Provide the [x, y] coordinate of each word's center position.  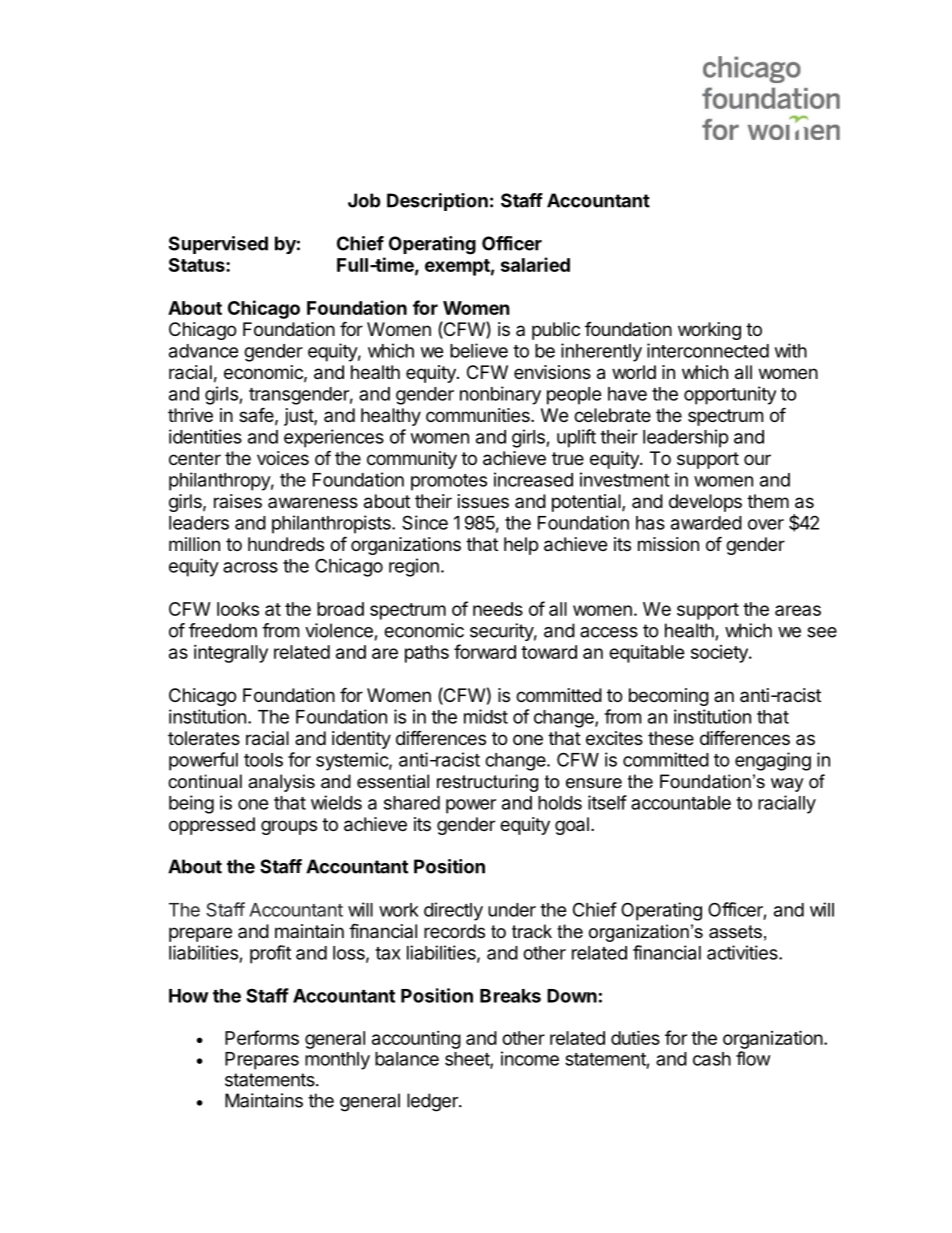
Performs [262, 1037]
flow [753, 1058]
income [530, 1058]
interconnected [708, 350]
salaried [535, 264]
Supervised [218, 245]
